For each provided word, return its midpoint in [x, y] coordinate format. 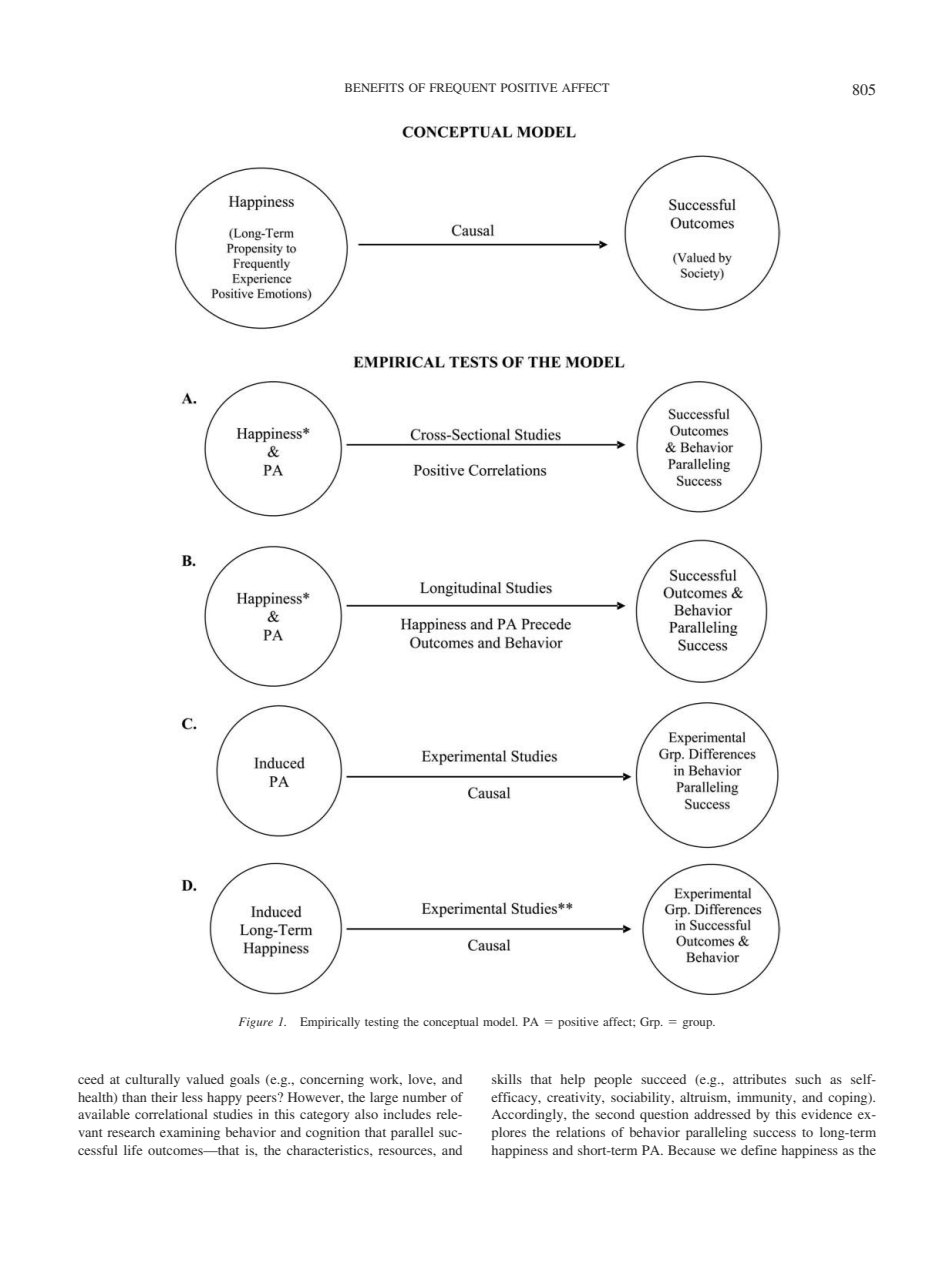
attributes [759, 1079]
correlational [171, 1114]
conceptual [450, 1023]
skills [507, 1079]
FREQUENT [463, 89]
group [698, 1024]
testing [382, 1023]
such [808, 1079]
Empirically [330, 1023]
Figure [256, 1023]
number [425, 1097]
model [500, 1021]
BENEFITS [374, 87]
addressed [722, 1114]
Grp [651, 1023]
